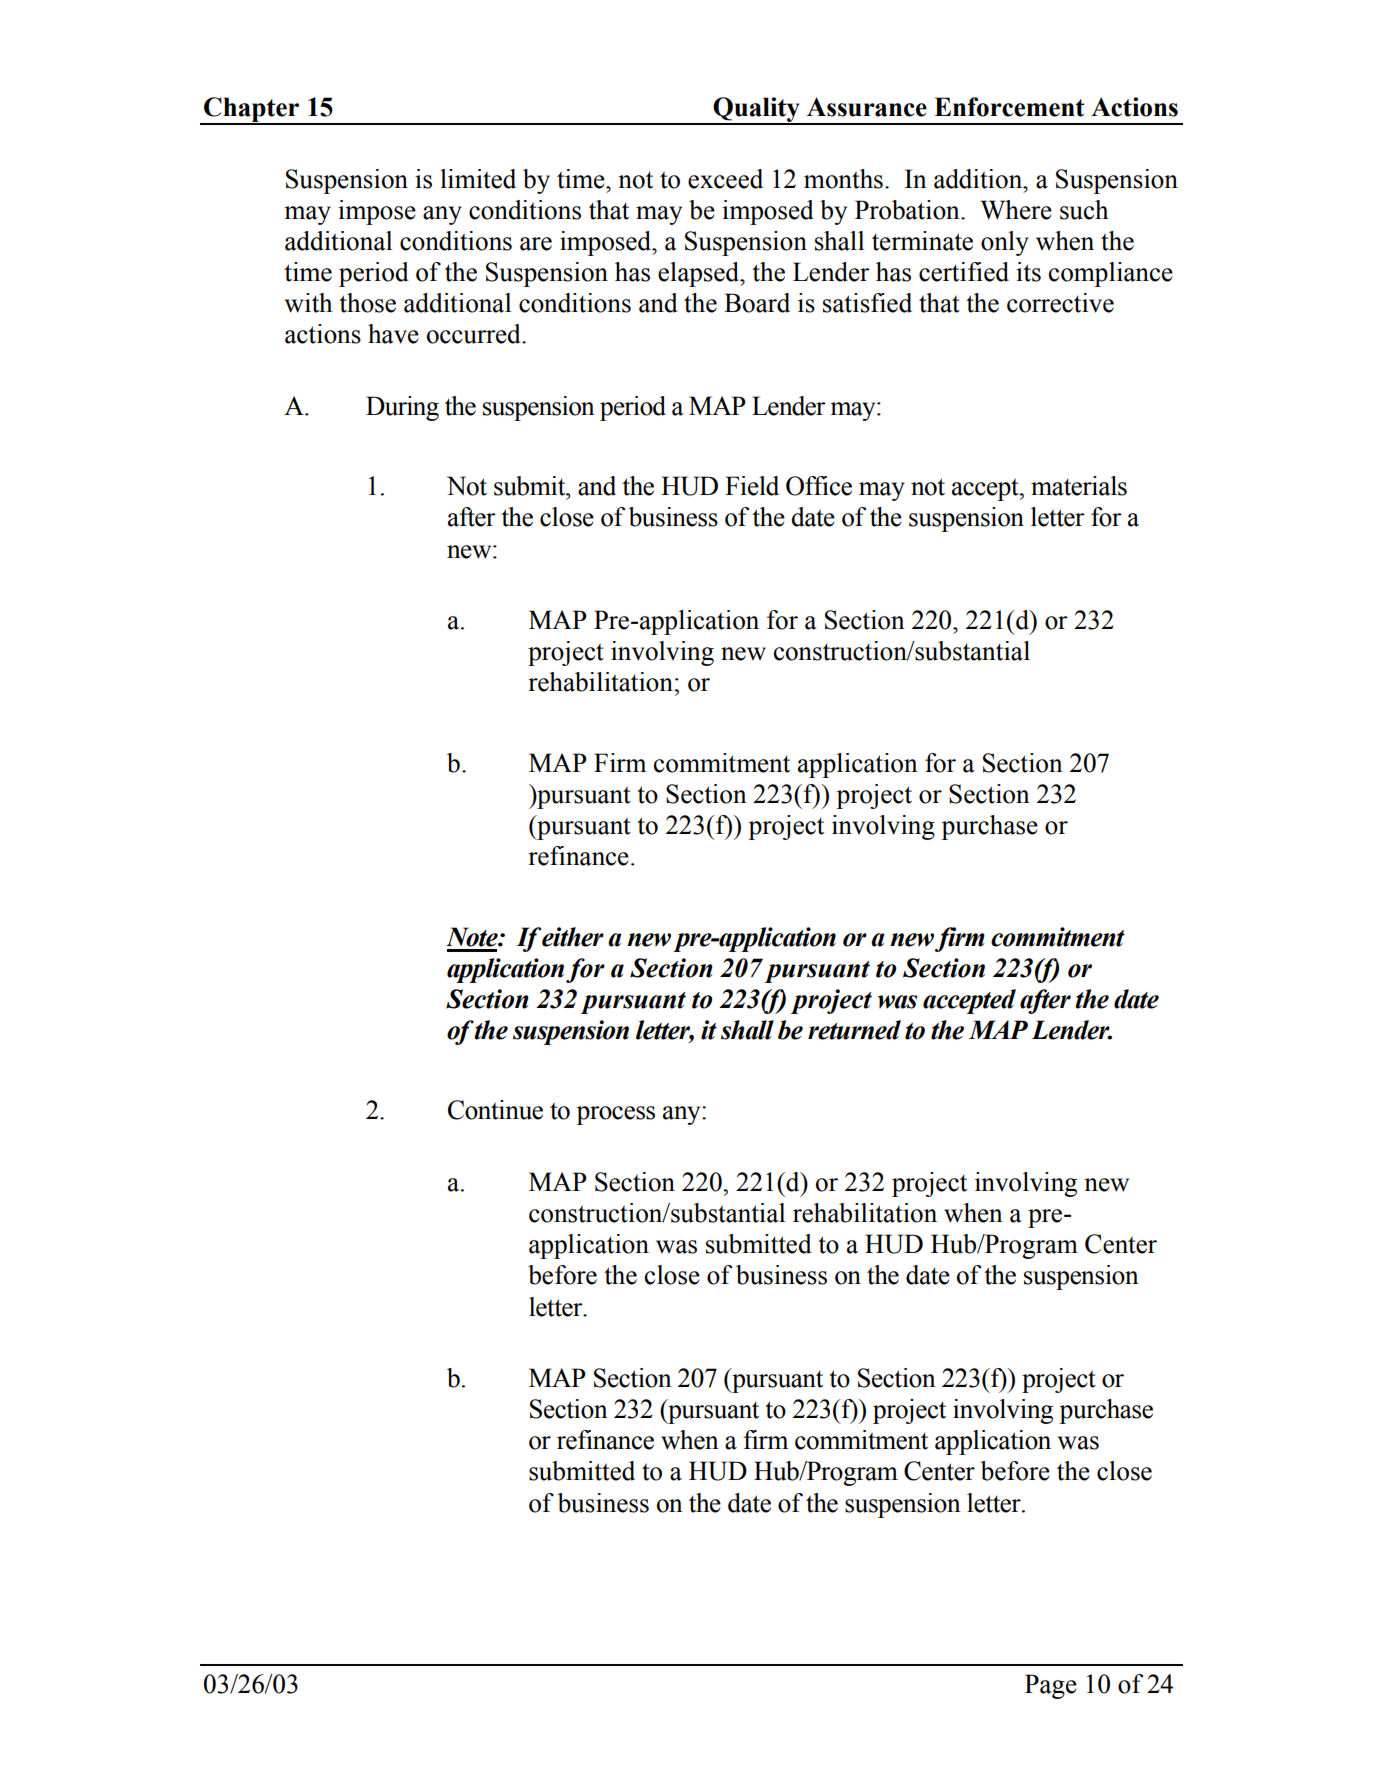  What do you see at coordinates (725, 179) in the screenshot?
I see `exceed` at bounding box center [725, 179].
